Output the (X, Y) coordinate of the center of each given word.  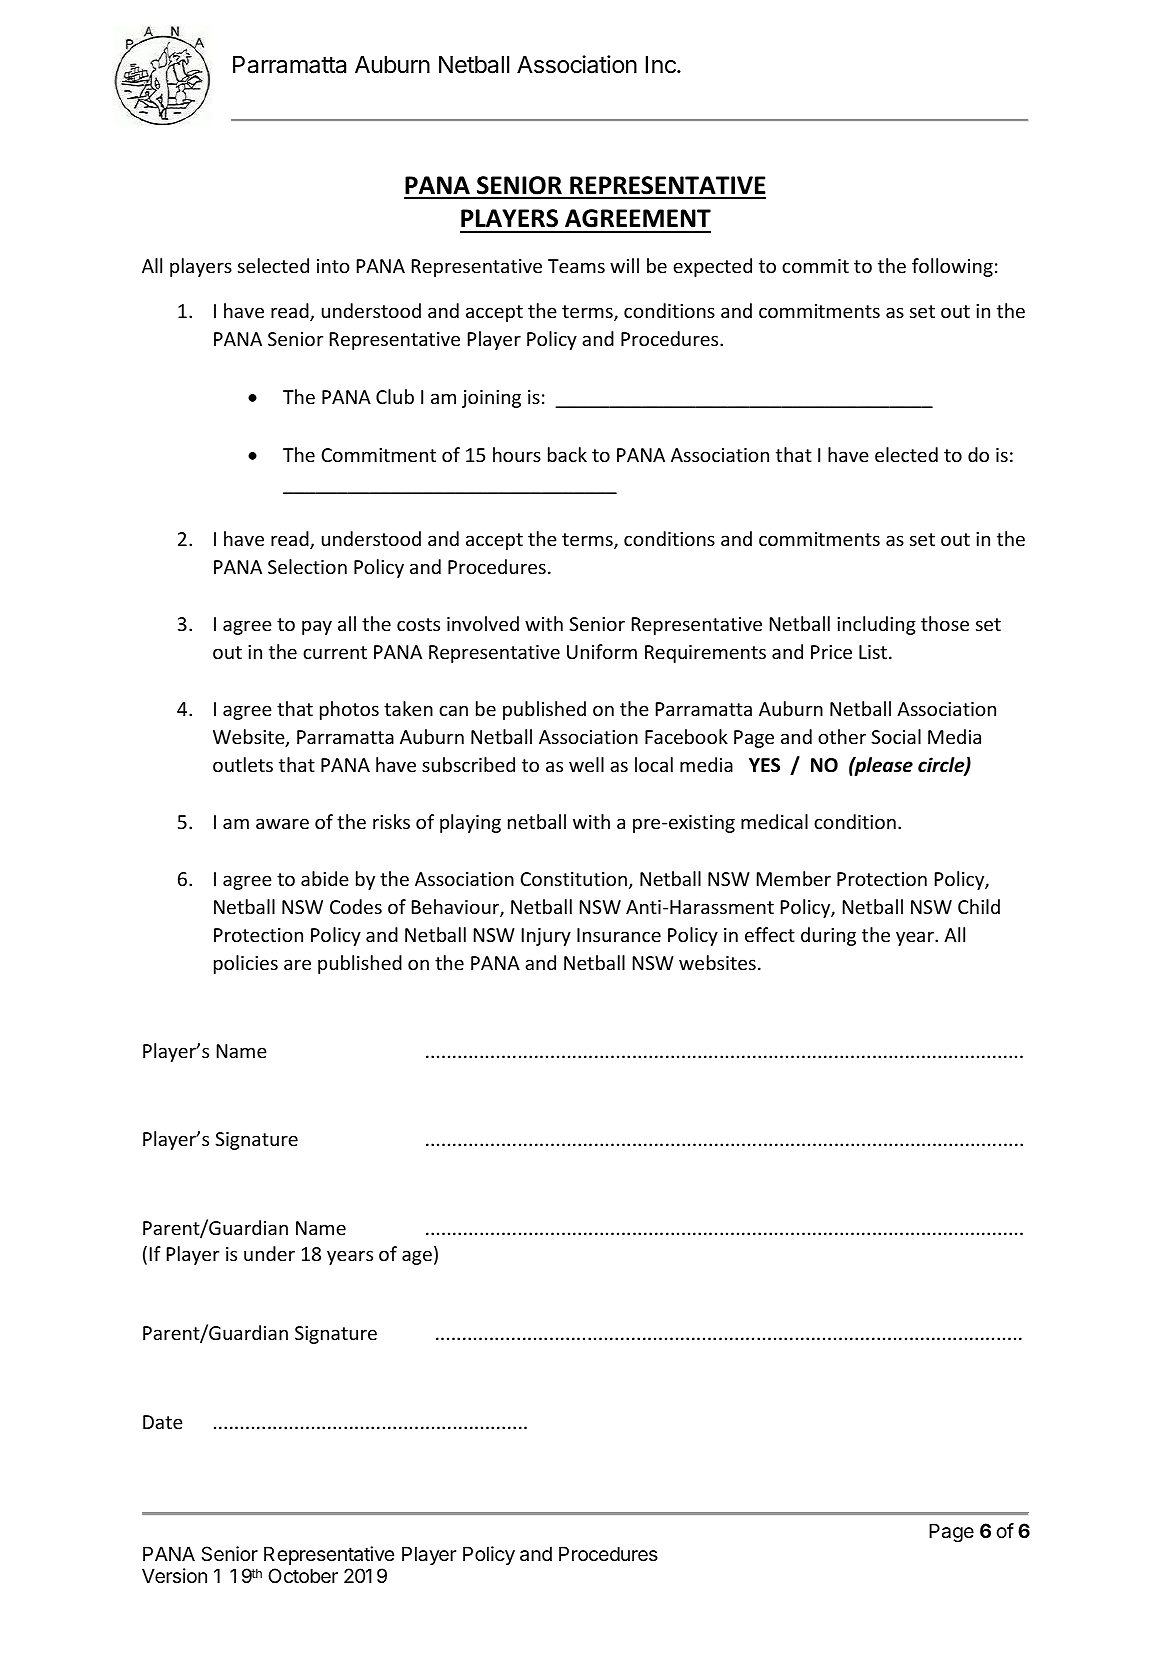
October (303, 1576)
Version (174, 1576)
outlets (243, 764)
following (952, 267)
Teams (576, 266)
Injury (546, 937)
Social (896, 736)
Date (163, 1422)
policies (246, 964)
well (586, 764)
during (828, 936)
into (333, 266)
